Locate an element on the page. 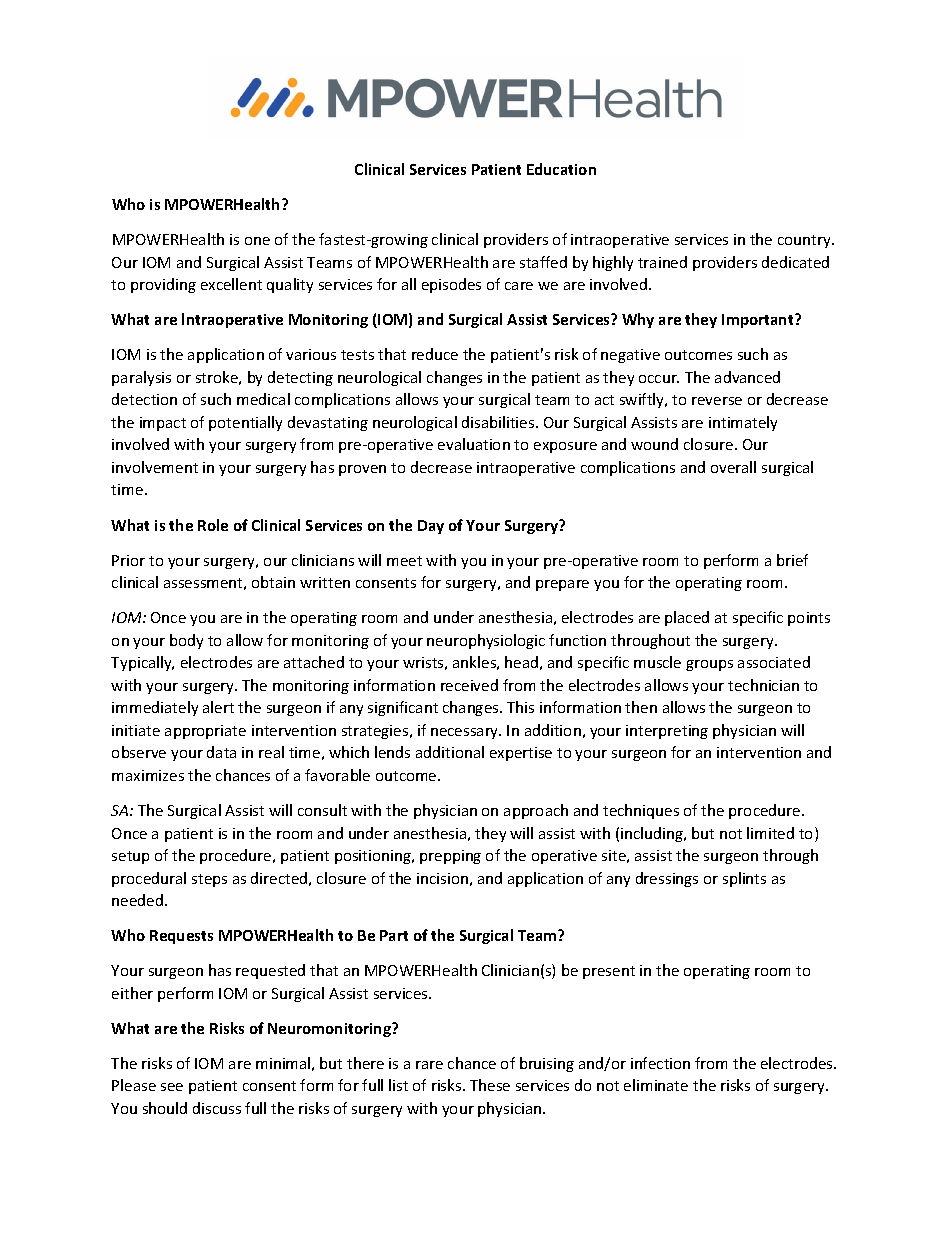  Education is located at coordinates (561, 169).
